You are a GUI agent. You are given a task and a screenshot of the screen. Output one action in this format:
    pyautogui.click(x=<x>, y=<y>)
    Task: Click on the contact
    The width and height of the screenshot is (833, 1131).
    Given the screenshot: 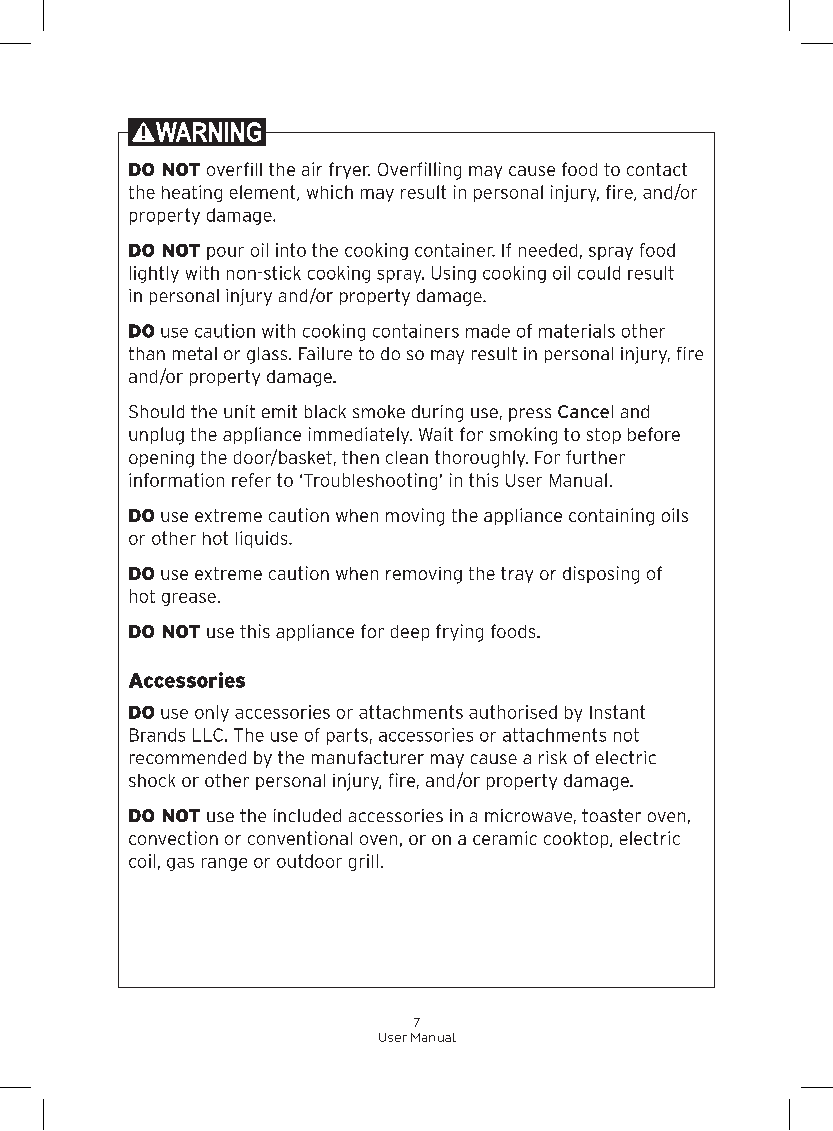 What is the action you would take?
    pyautogui.click(x=657, y=169)
